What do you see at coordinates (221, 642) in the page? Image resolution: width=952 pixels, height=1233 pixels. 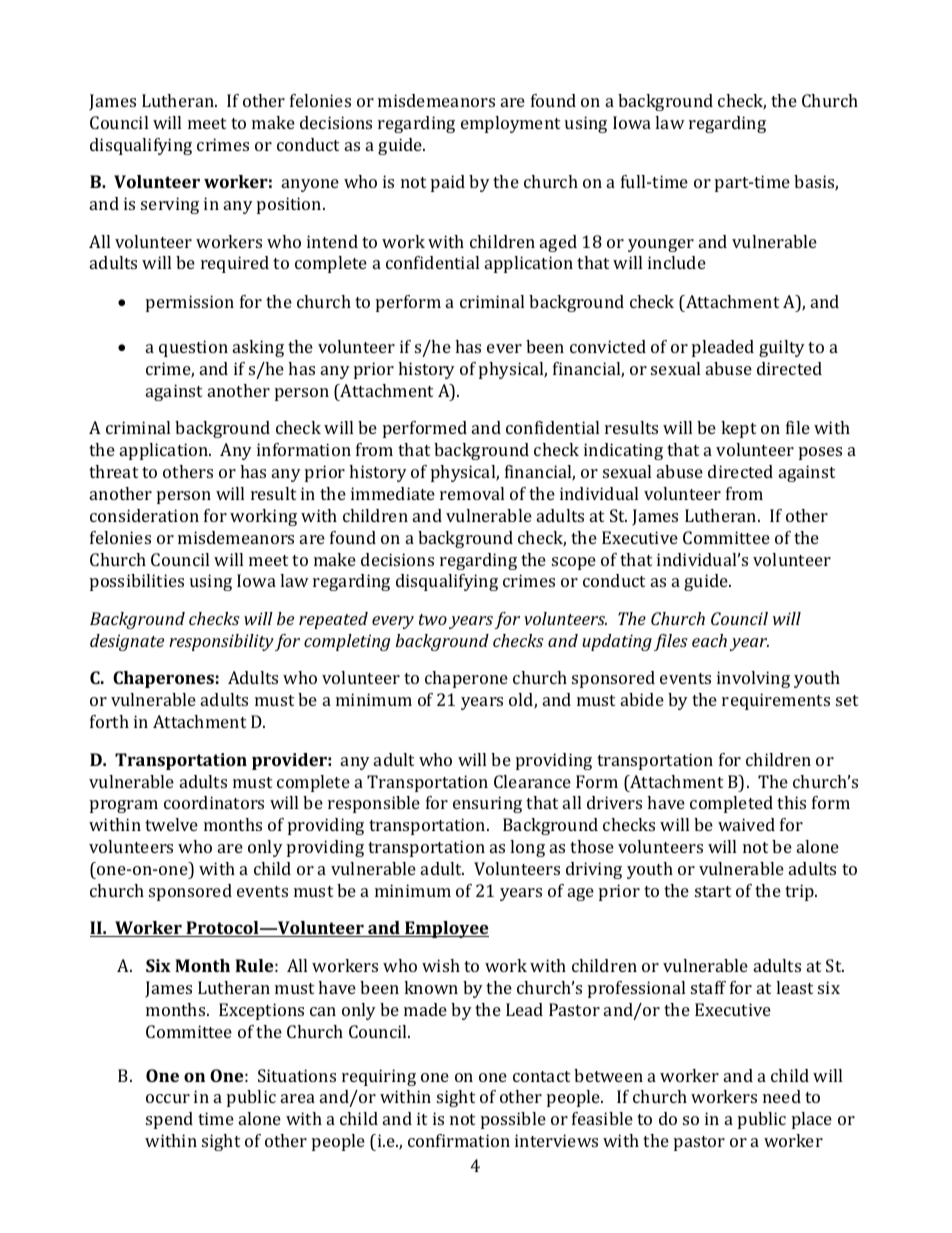 I see `responsibility` at bounding box center [221, 642].
